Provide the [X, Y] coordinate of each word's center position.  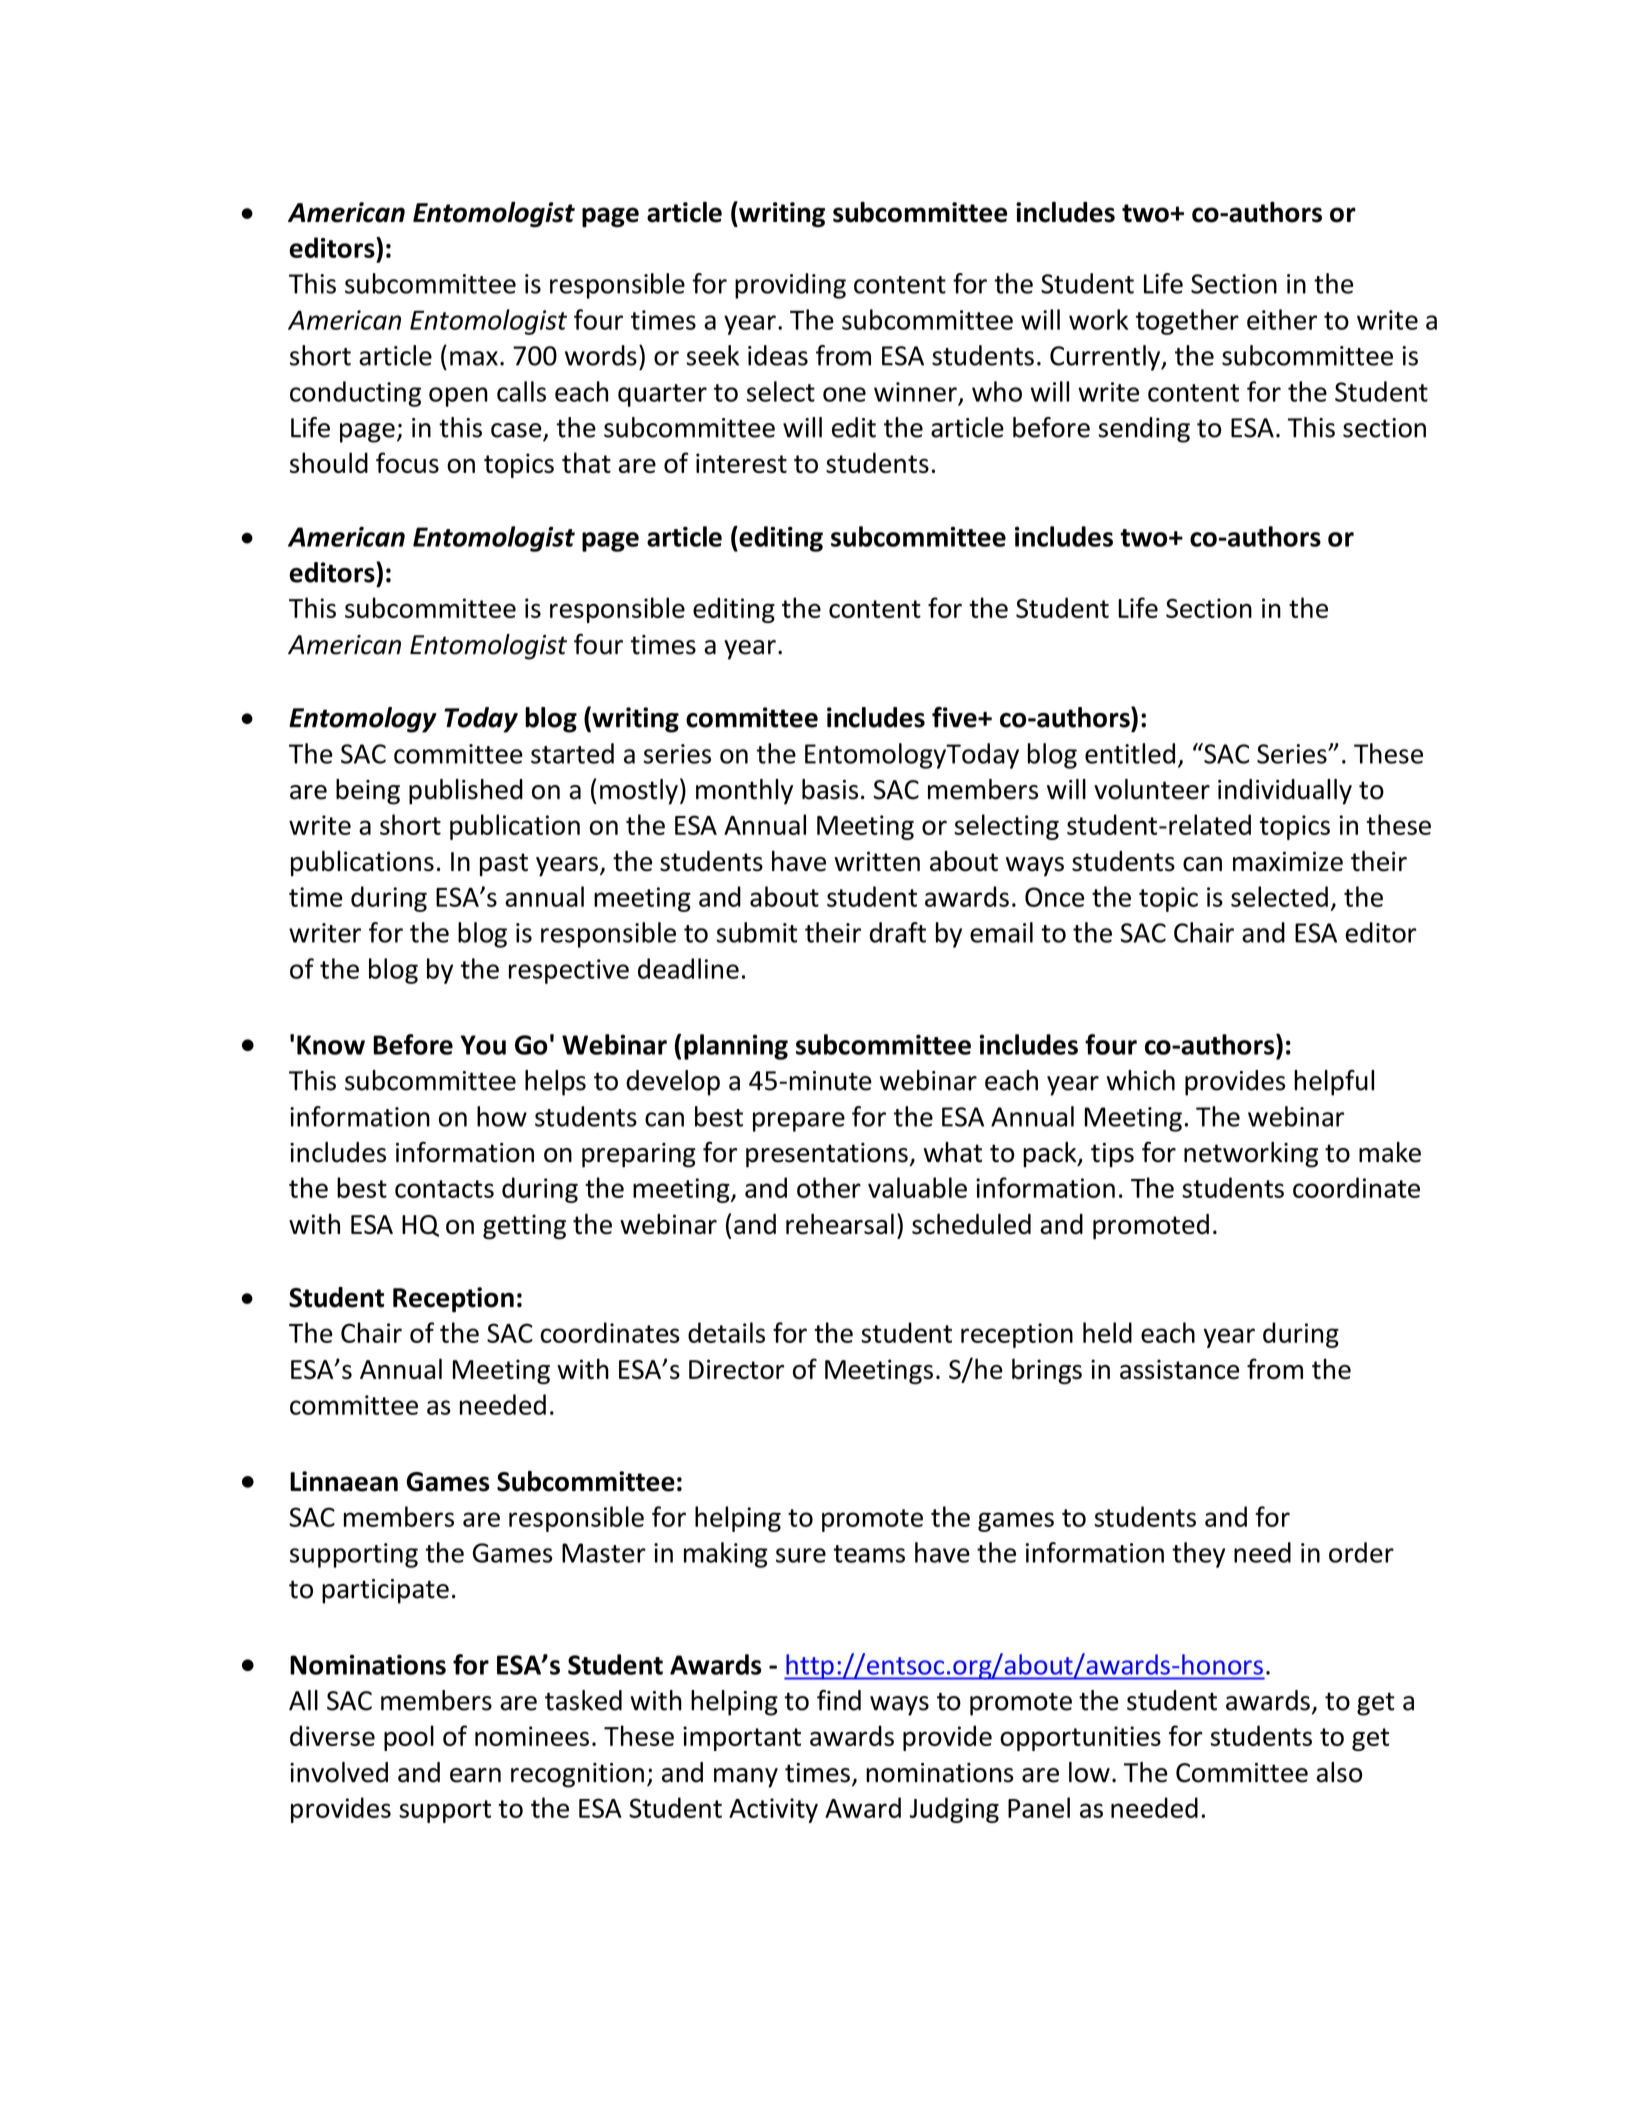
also [1339, 1772]
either [1282, 319]
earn [475, 1775]
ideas [778, 355]
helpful [1334, 1083]
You [483, 1045]
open [458, 397]
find [839, 1700]
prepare [799, 1122]
